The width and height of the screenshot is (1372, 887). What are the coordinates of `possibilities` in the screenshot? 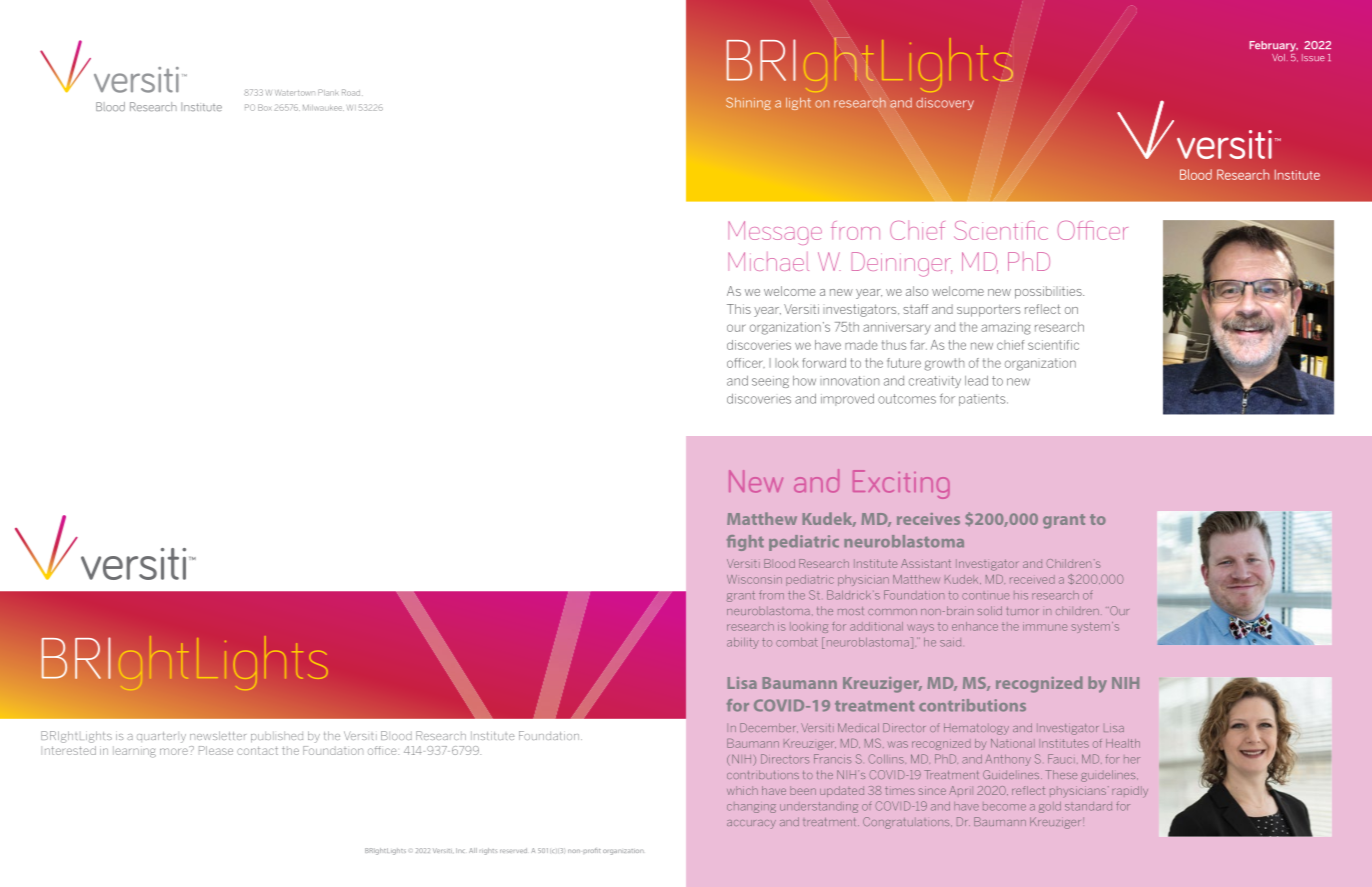 It's located at (1049, 292).
